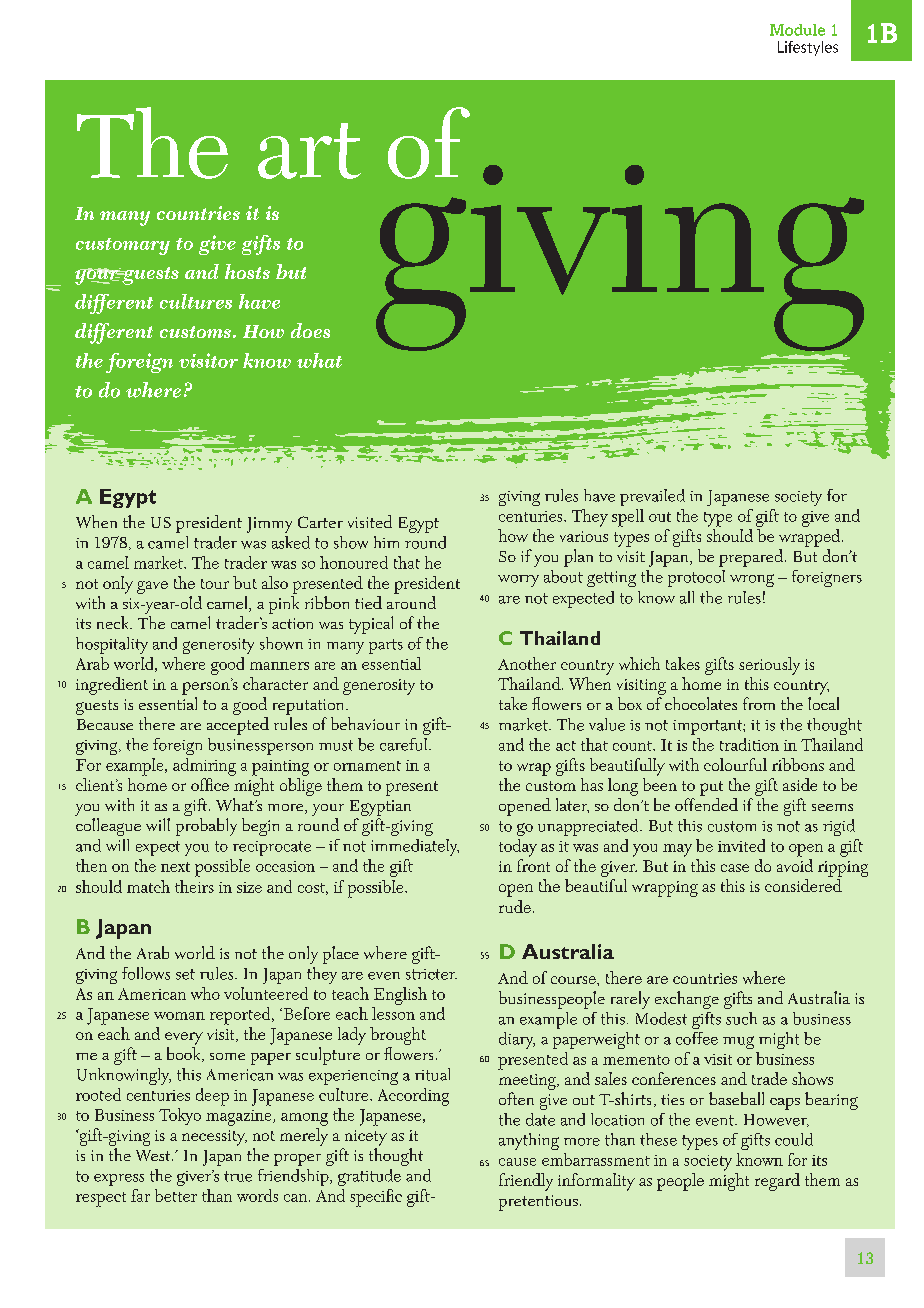 The width and height of the screenshot is (924, 1308). Describe the element at coordinates (808, 48) in the screenshot. I see `Lifestyles` at that location.
